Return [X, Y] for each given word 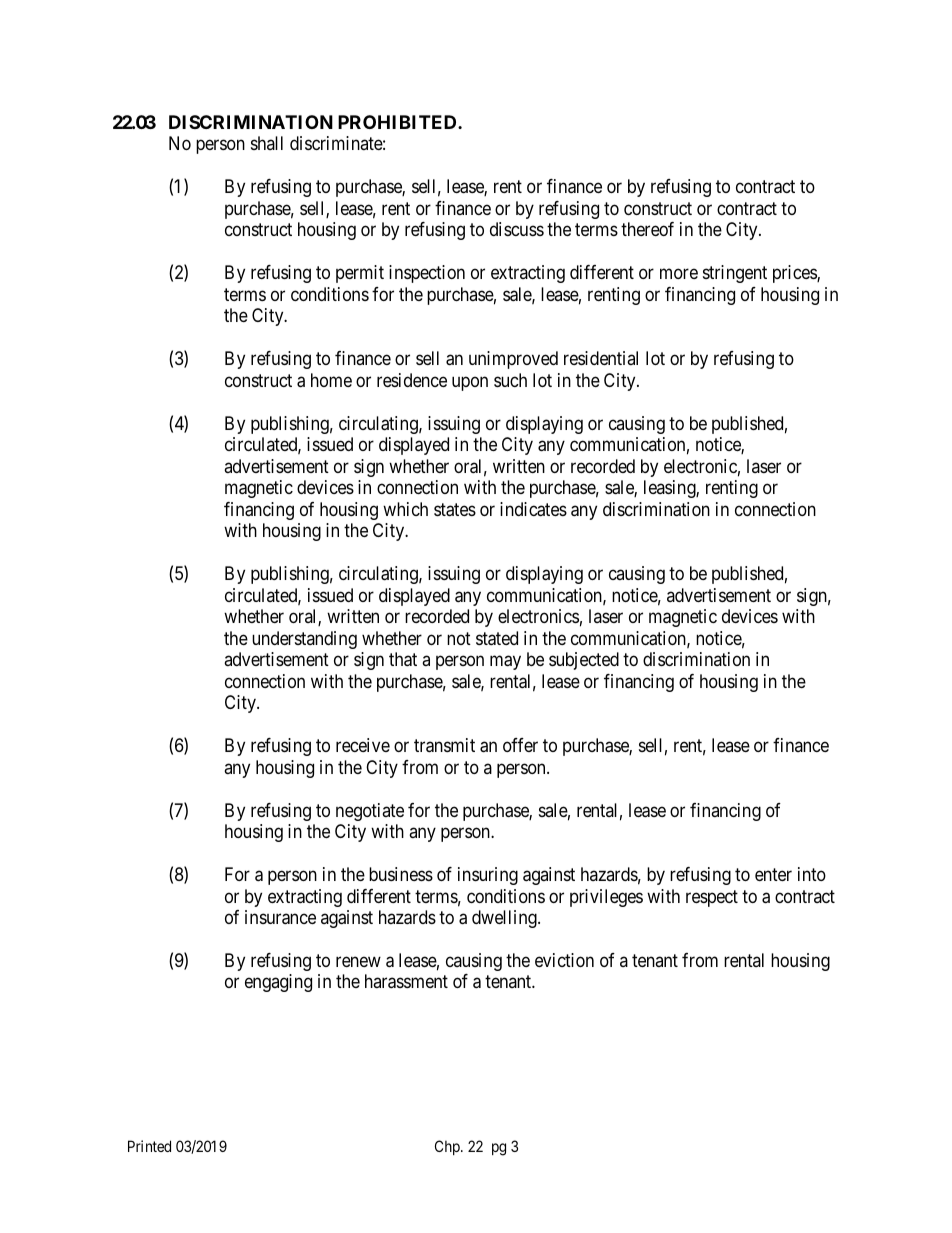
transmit [444, 745]
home [331, 380]
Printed [149, 1146]
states [455, 510]
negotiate [370, 812]
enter [773, 874]
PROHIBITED [398, 122]
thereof [647, 229]
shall [267, 143]
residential [601, 358]
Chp [448, 1147]
